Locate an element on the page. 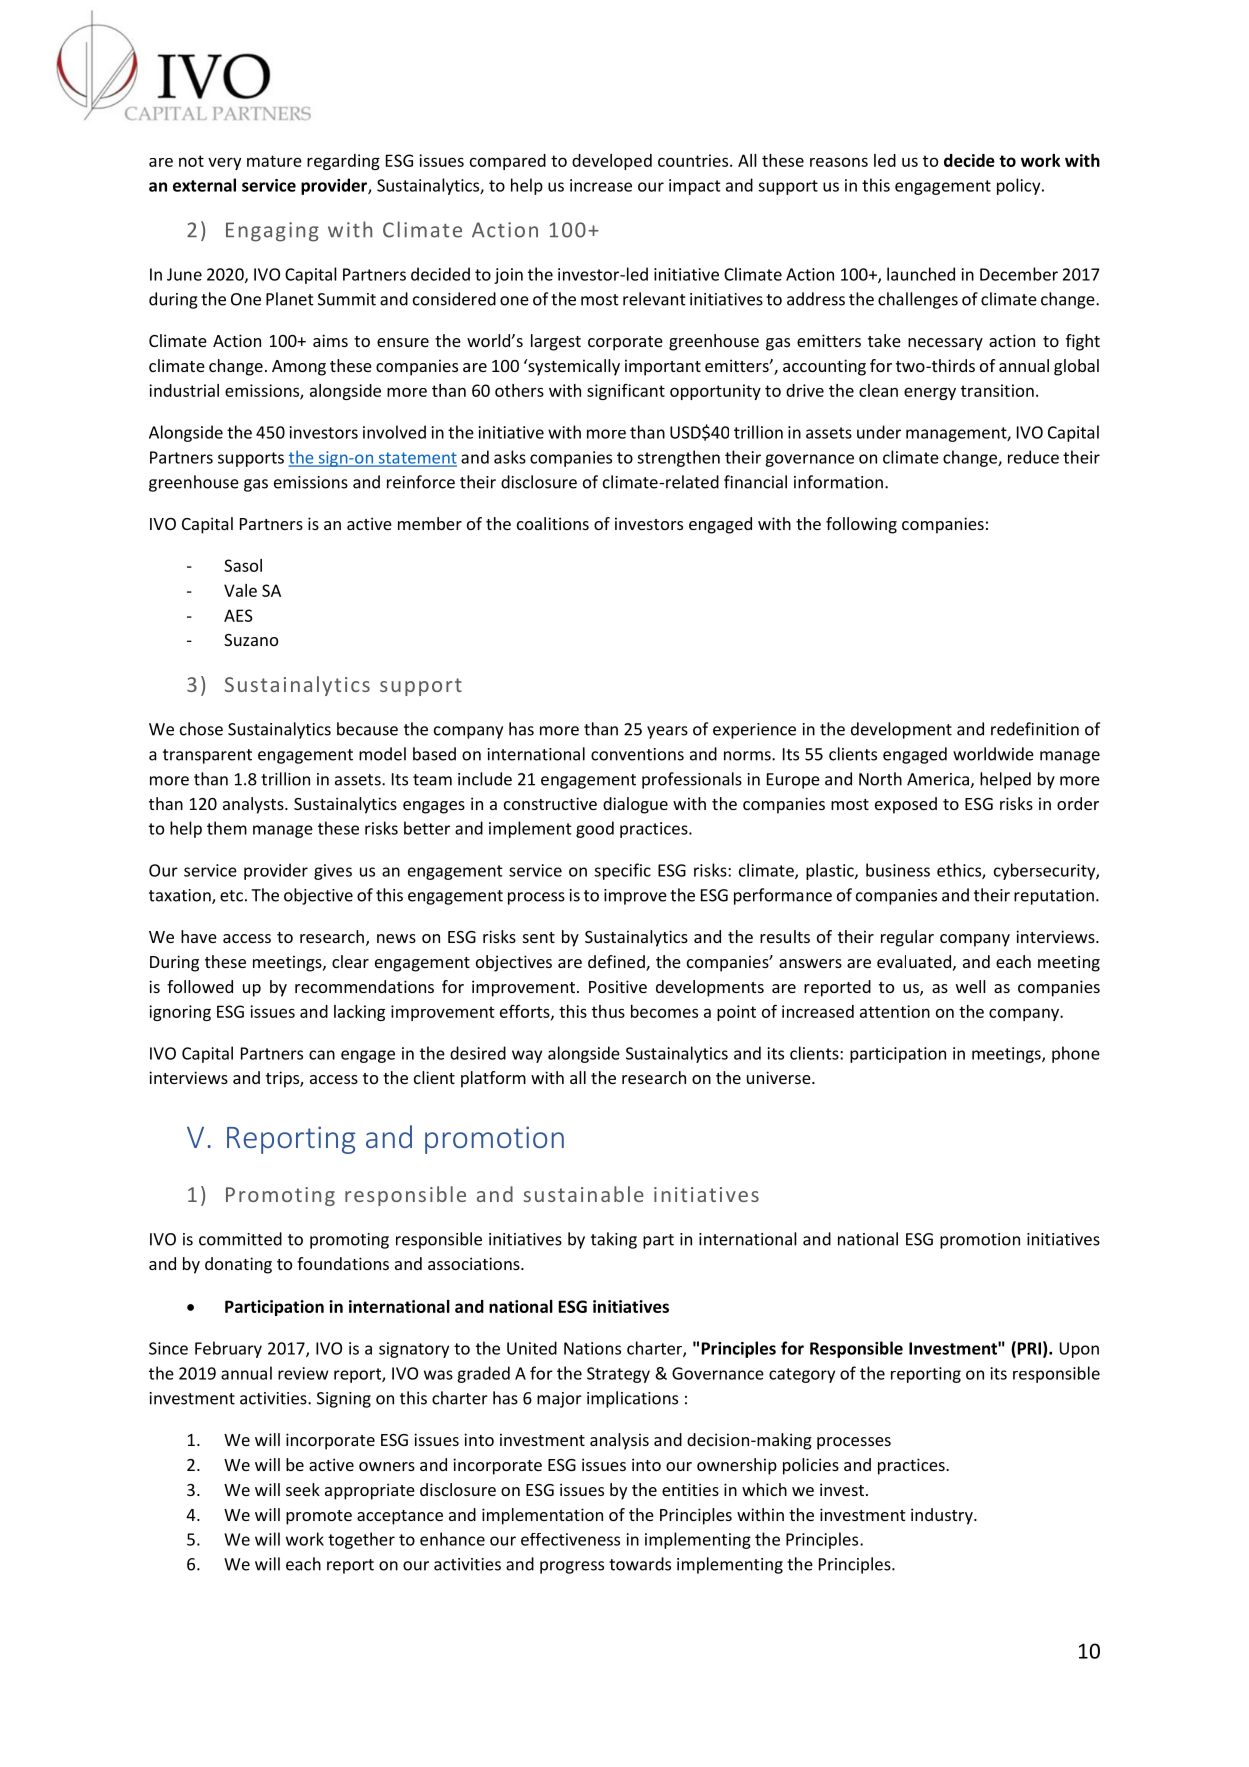  AES is located at coordinates (238, 615).
